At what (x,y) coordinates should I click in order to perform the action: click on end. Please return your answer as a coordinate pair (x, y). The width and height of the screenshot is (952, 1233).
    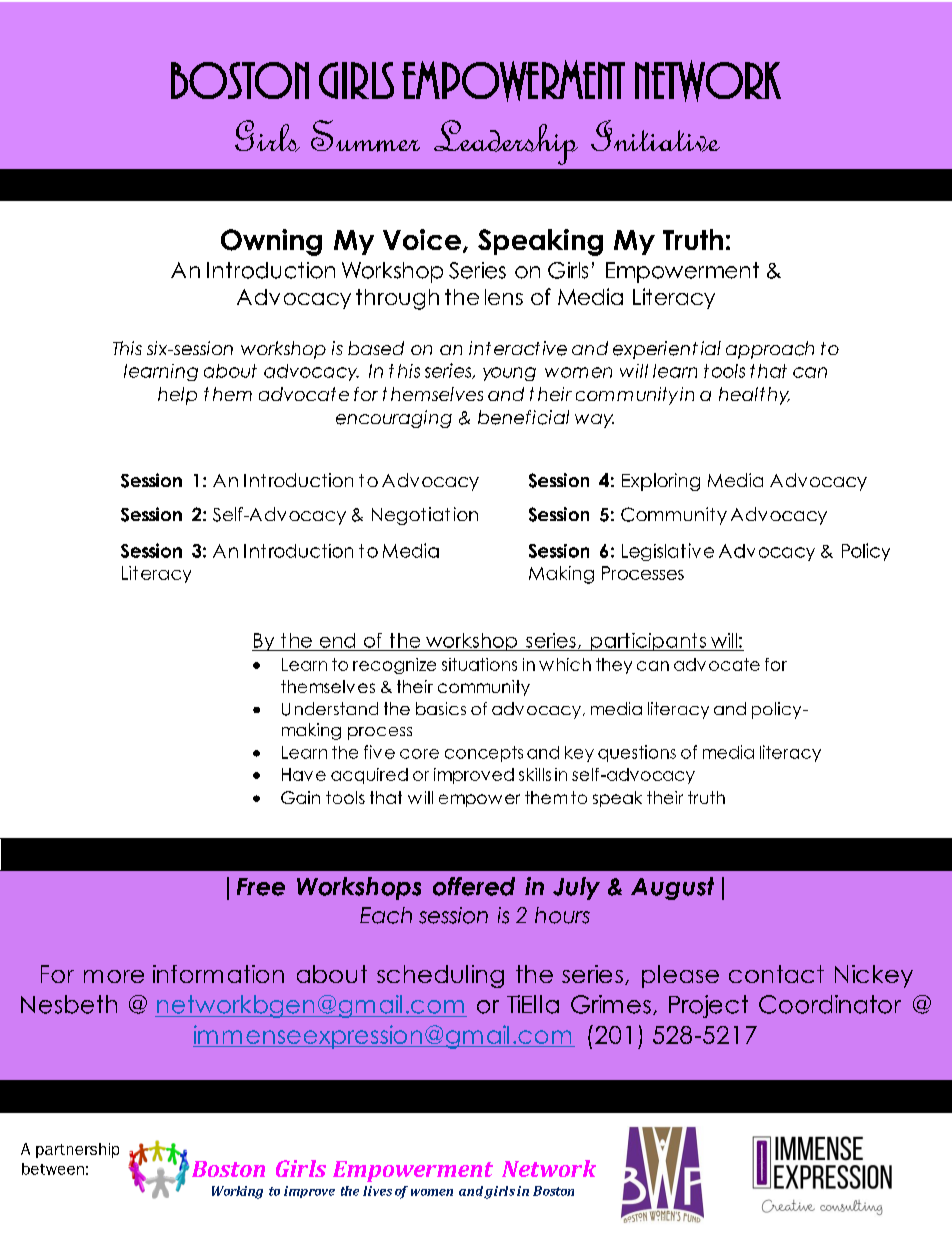
    Looking at the image, I should click on (337, 640).
